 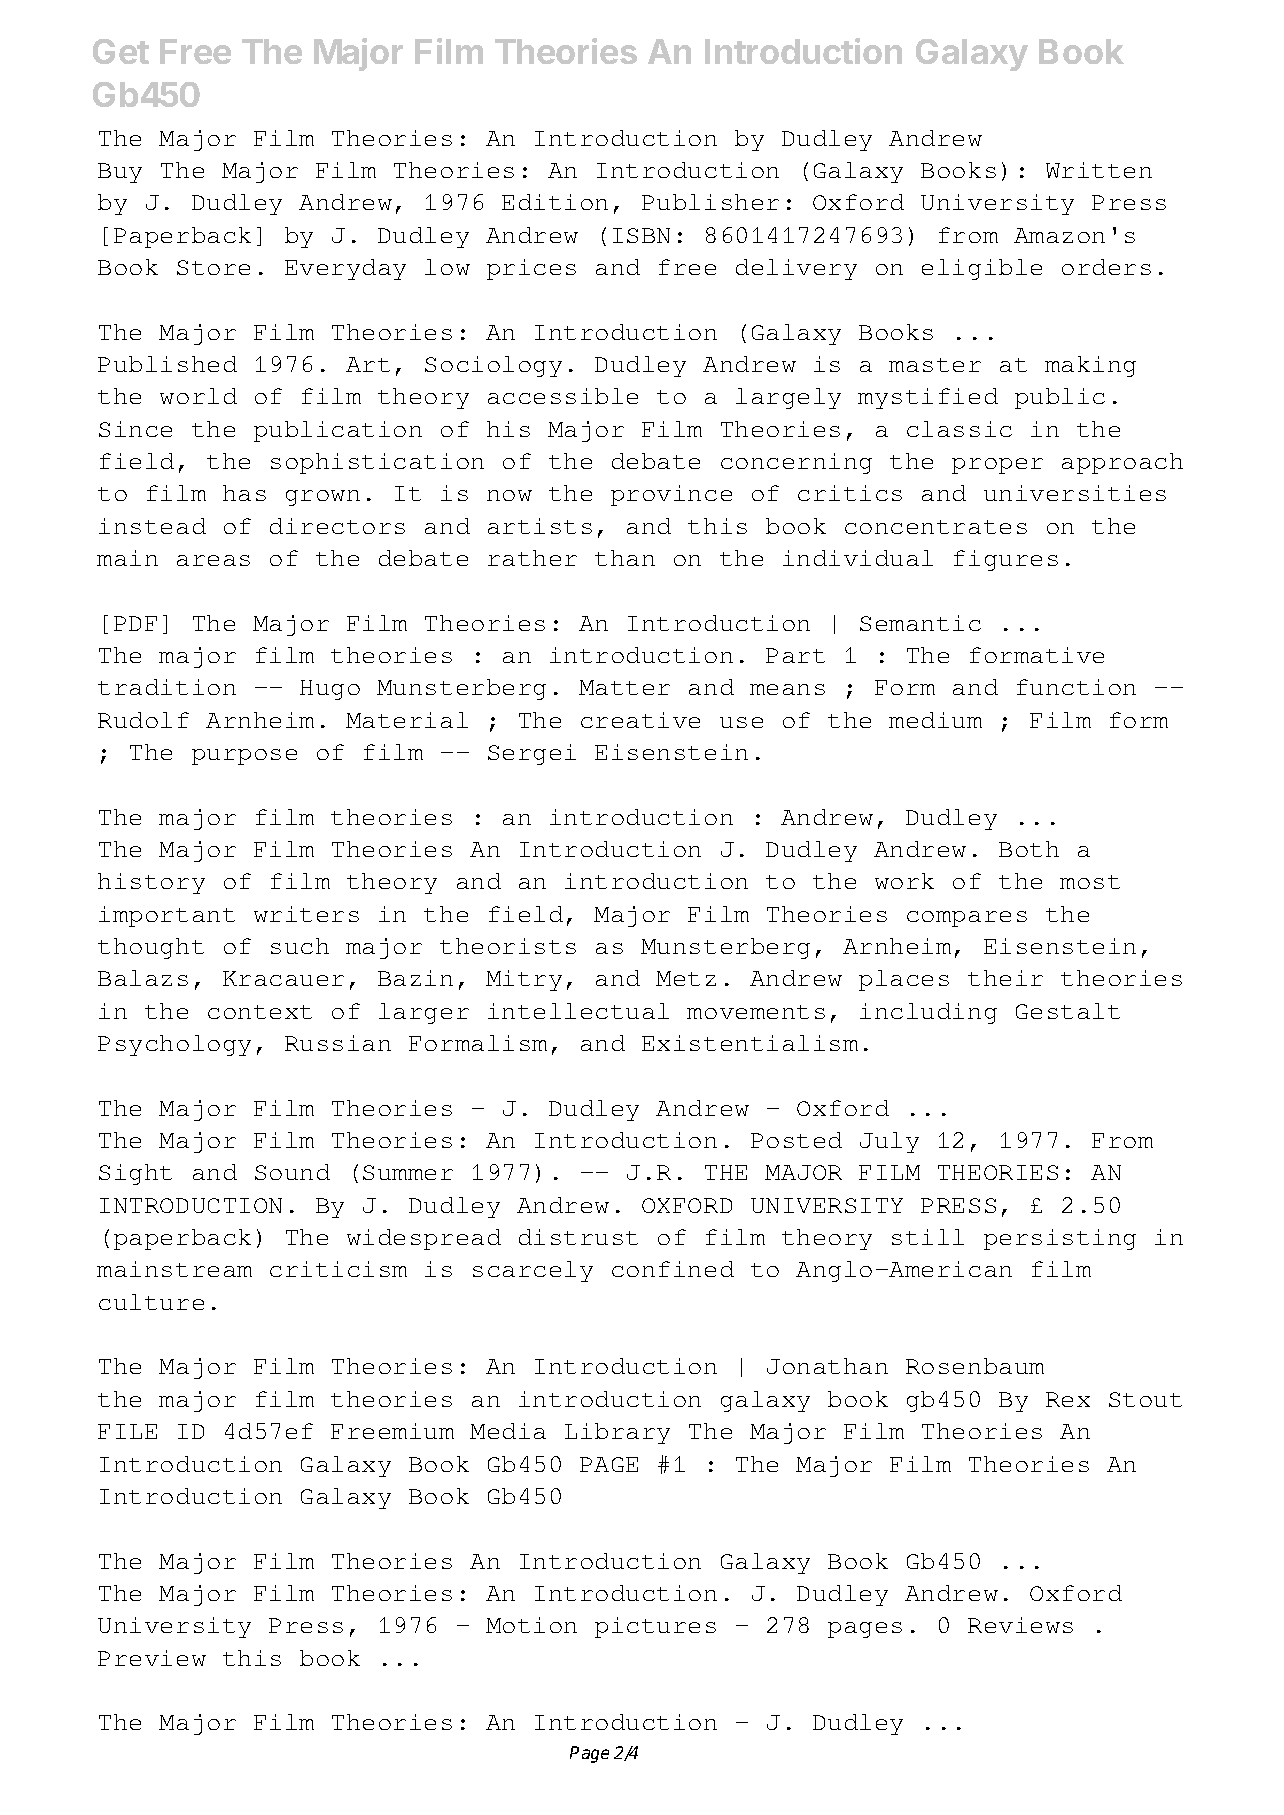 I want to click on Get, so click(x=121, y=51).
